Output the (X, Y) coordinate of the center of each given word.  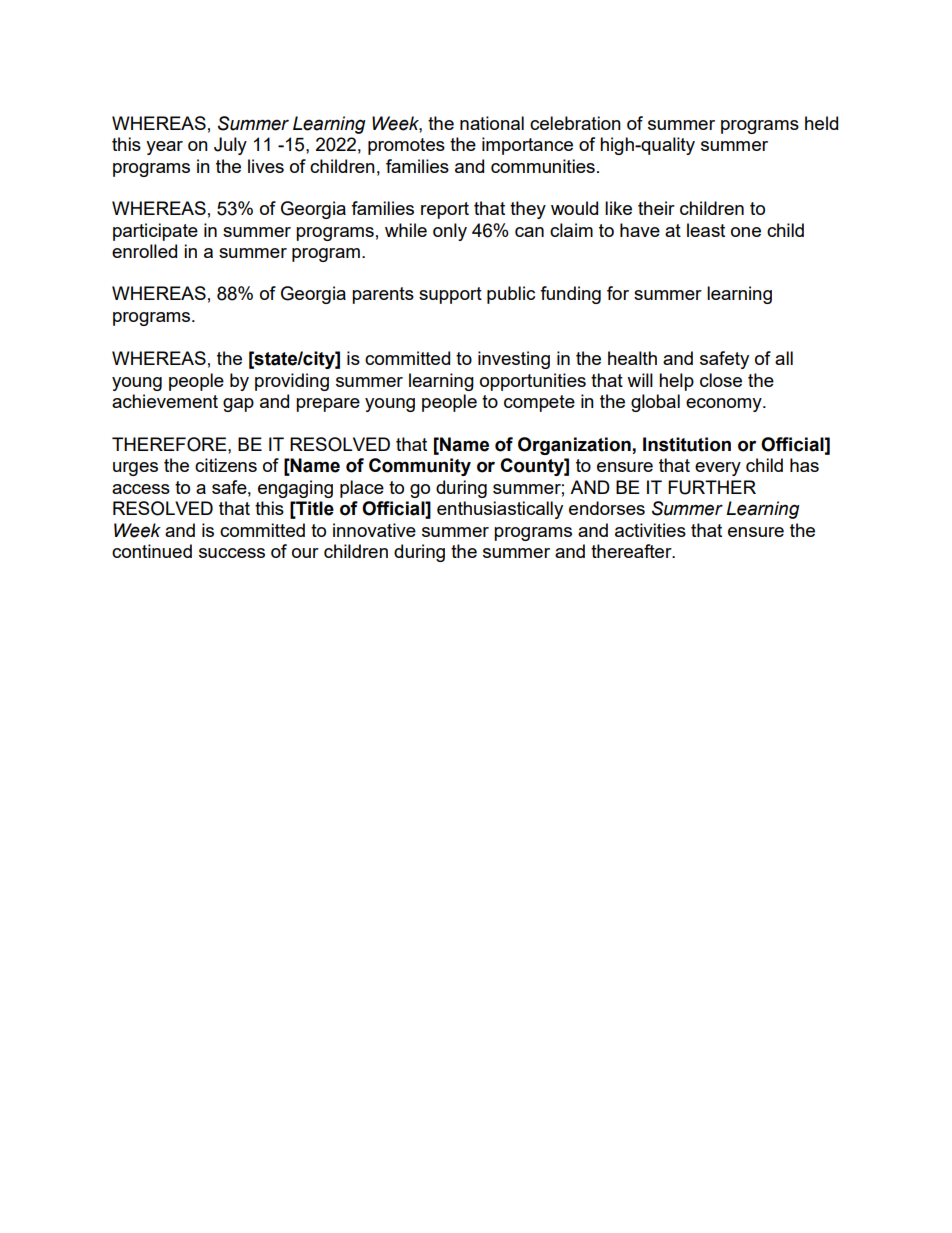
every (718, 469)
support (450, 295)
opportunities (533, 382)
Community (420, 467)
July (230, 146)
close (721, 380)
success (232, 553)
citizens (226, 465)
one (746, 232)
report (445, 210)
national (492, 123)
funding (570, 295)
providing (292, 382)
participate (155, 232)
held (821, 123)
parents (383, 295)
